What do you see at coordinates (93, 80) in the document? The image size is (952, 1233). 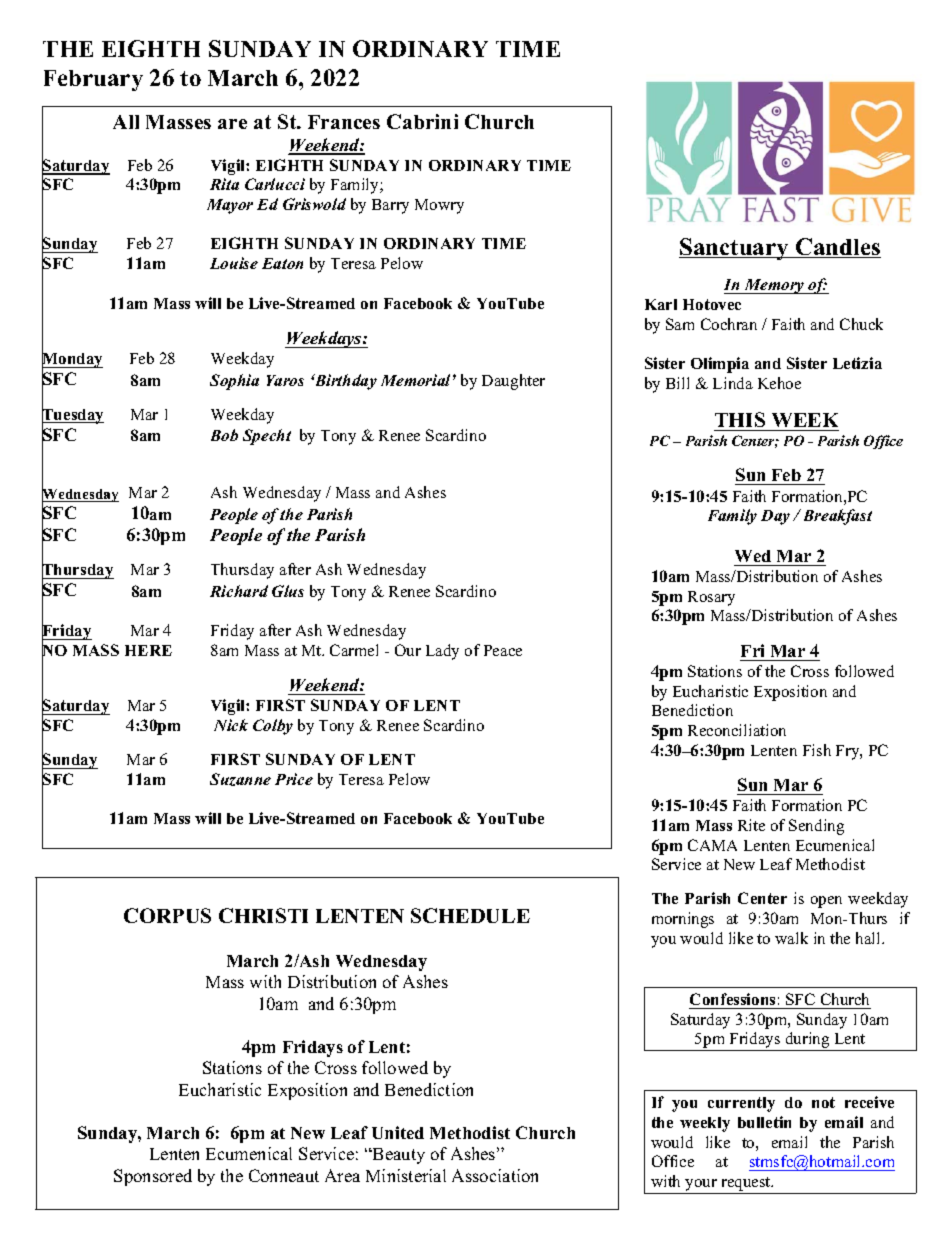 I see `February` at bounding box center [93, 80].
